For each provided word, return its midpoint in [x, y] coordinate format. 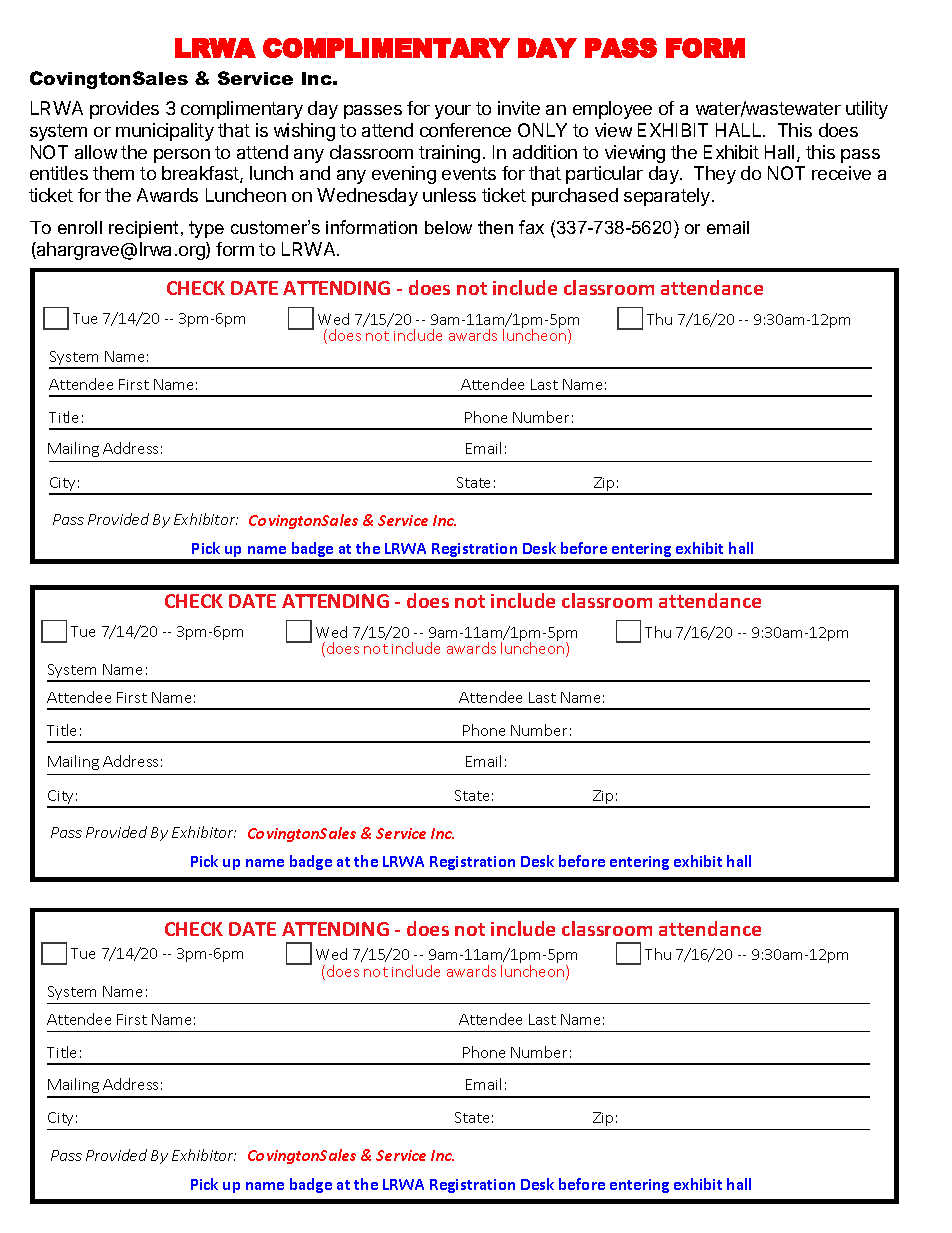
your [453, 112]
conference [465, 130]
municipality [165, 132]
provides [124, 110]
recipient [143, 229]
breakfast [201, 174]
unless [449, 195]
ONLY [542, 130]
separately [668, 197]
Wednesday [367, 197]
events [469, 173]
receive [841, 173]
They [715, 175]
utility [867, 110]
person [182, 156]
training [449, 154]
